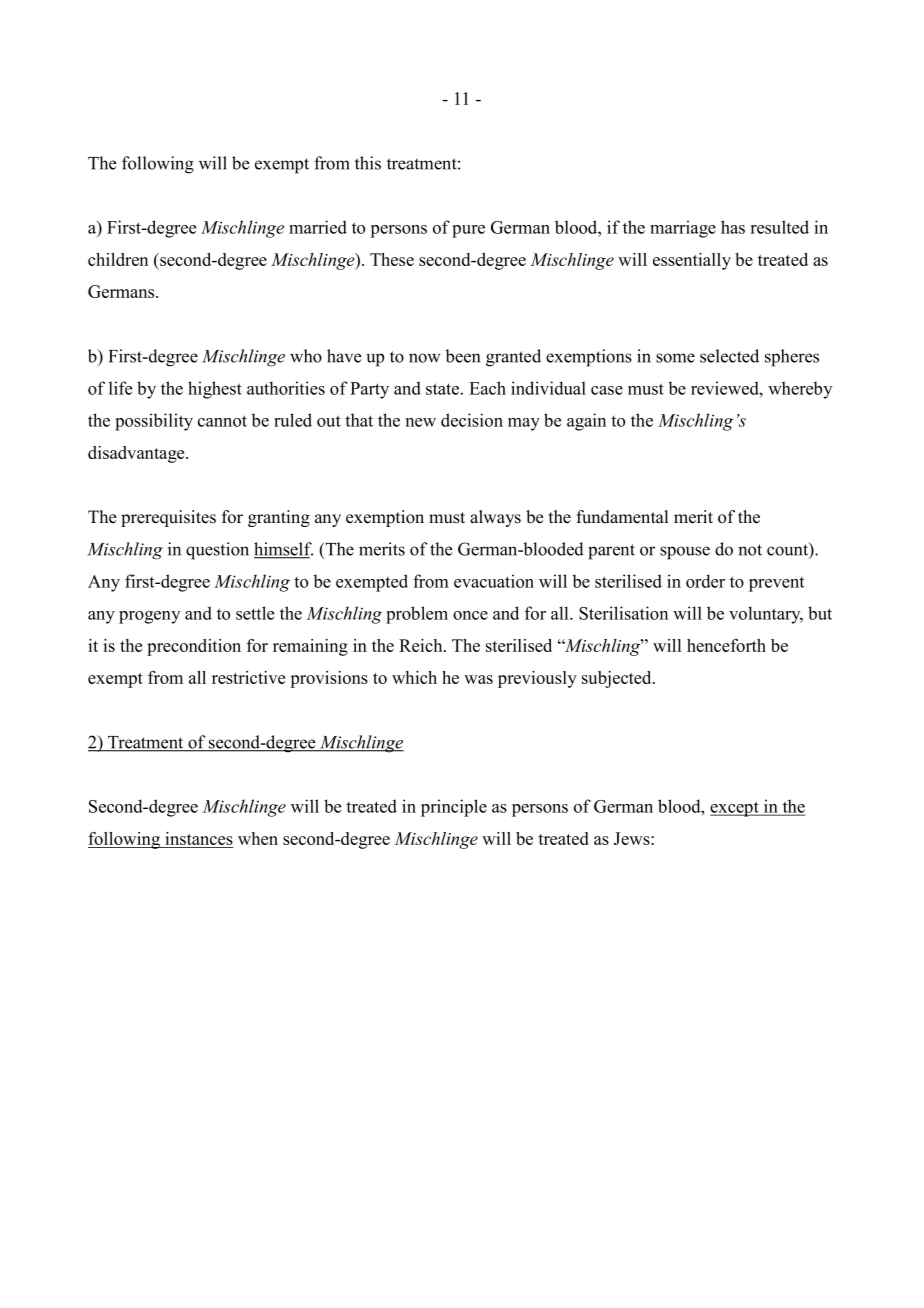 The image size is (924, 1308). Describe the element at coordinates (468, 231) in the screenshot. I see `pure` at that location.
